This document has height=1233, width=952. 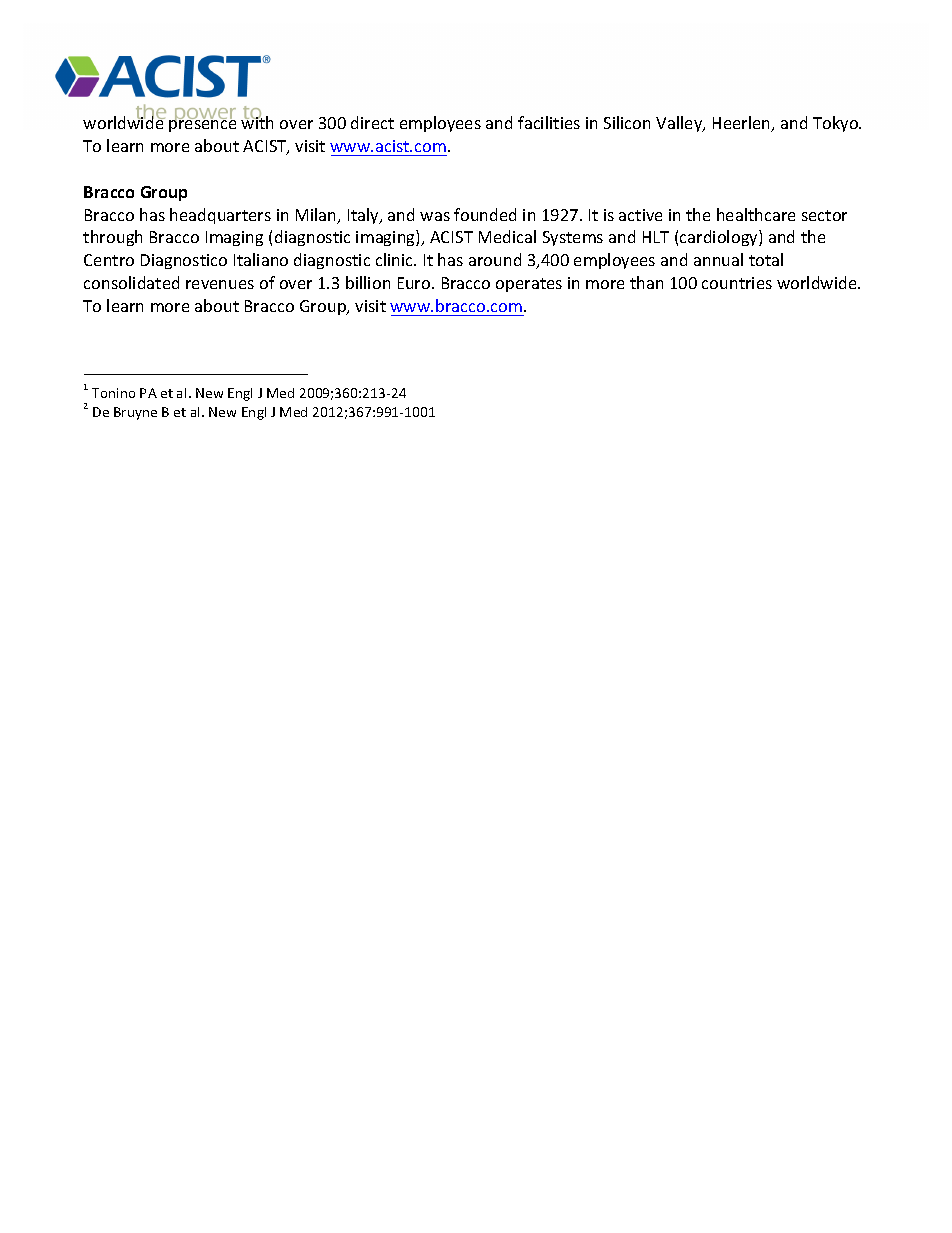 I want to click on revenues, so click(x=220, y=284).
